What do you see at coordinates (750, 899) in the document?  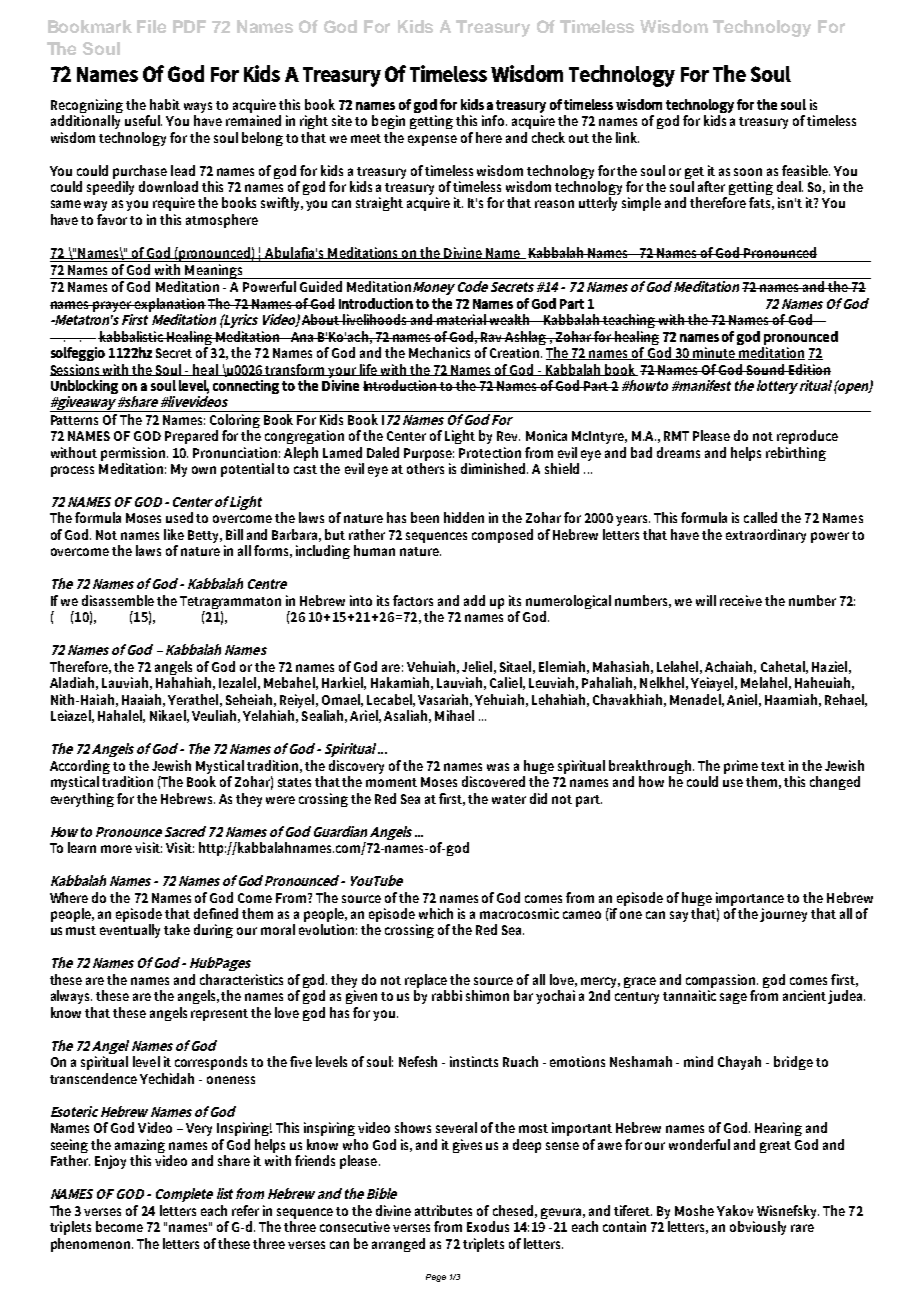 I see `importance` at bounding box center [750, 899].
